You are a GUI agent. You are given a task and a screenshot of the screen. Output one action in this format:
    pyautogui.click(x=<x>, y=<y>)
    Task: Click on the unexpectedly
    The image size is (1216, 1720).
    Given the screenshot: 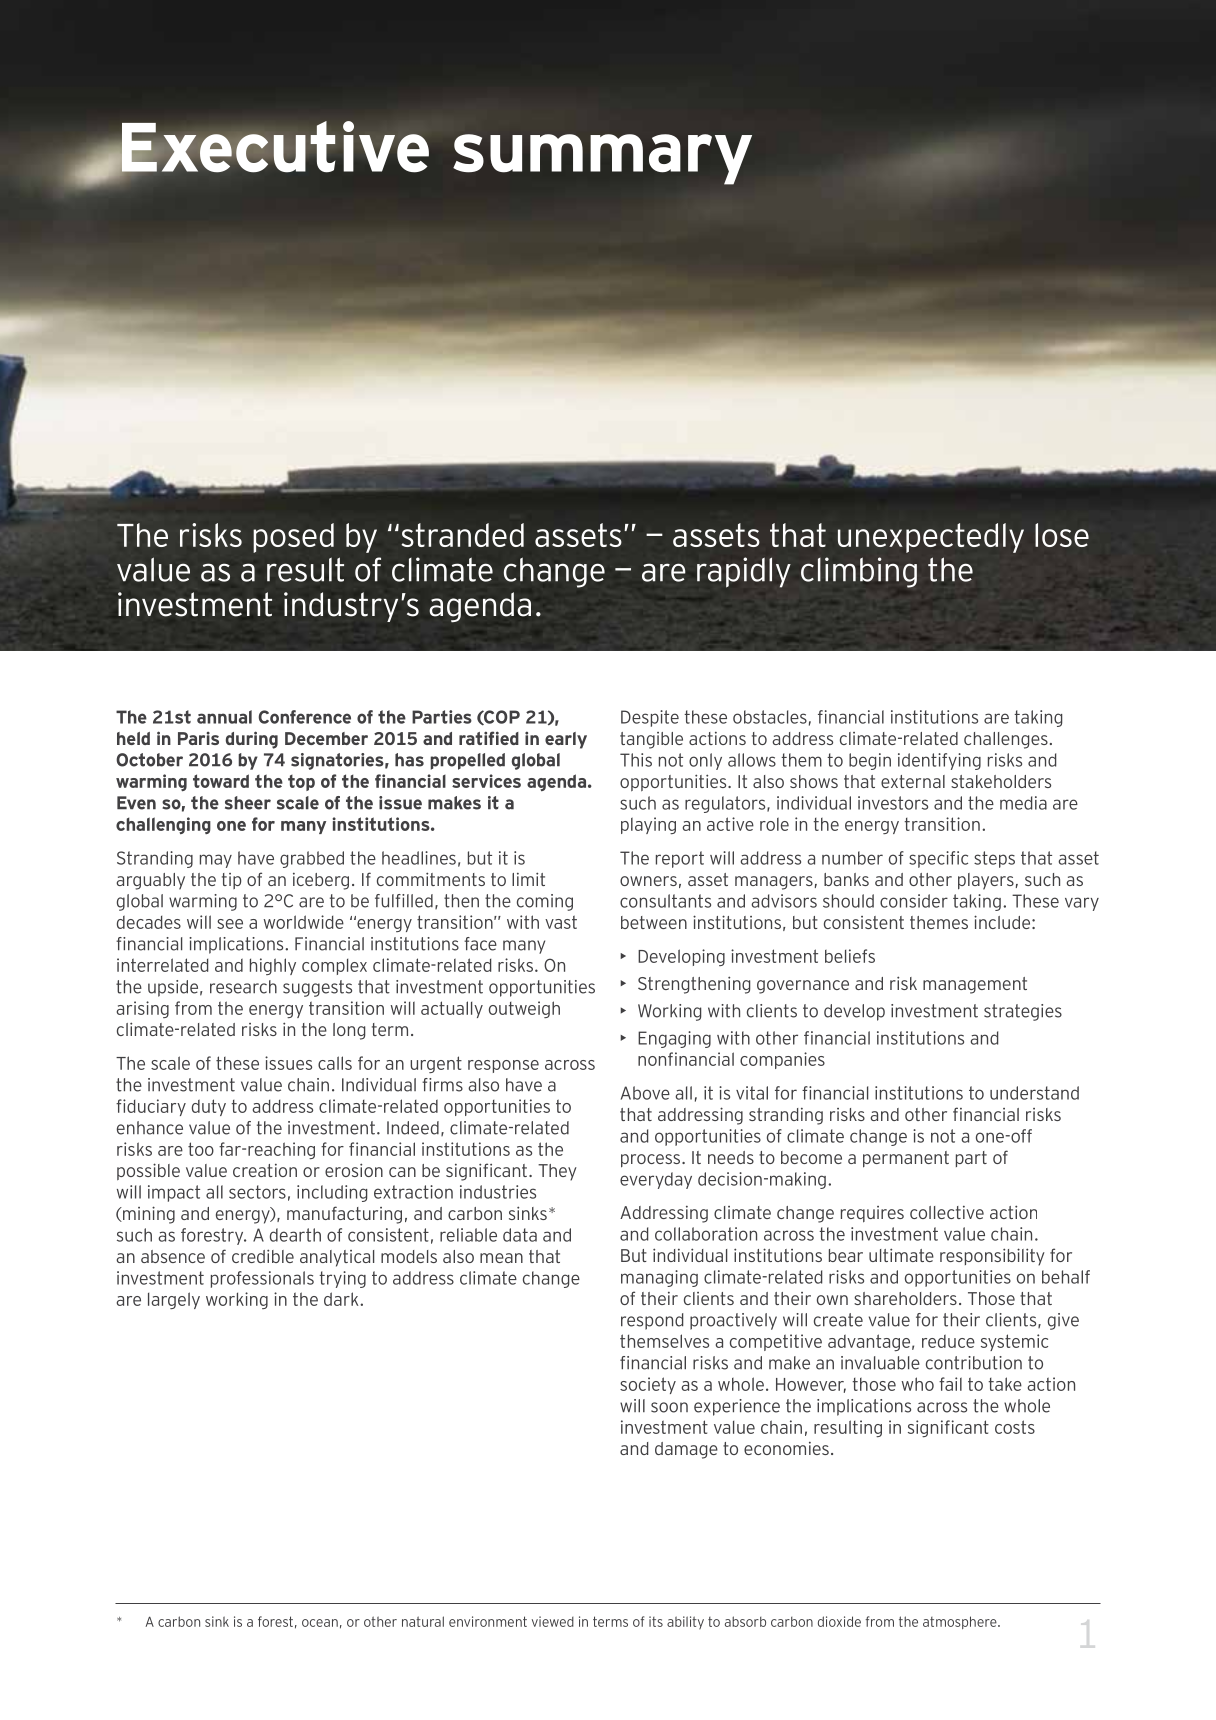 What is the action you would take?
    pyautogui.click(x=931, y=538)
